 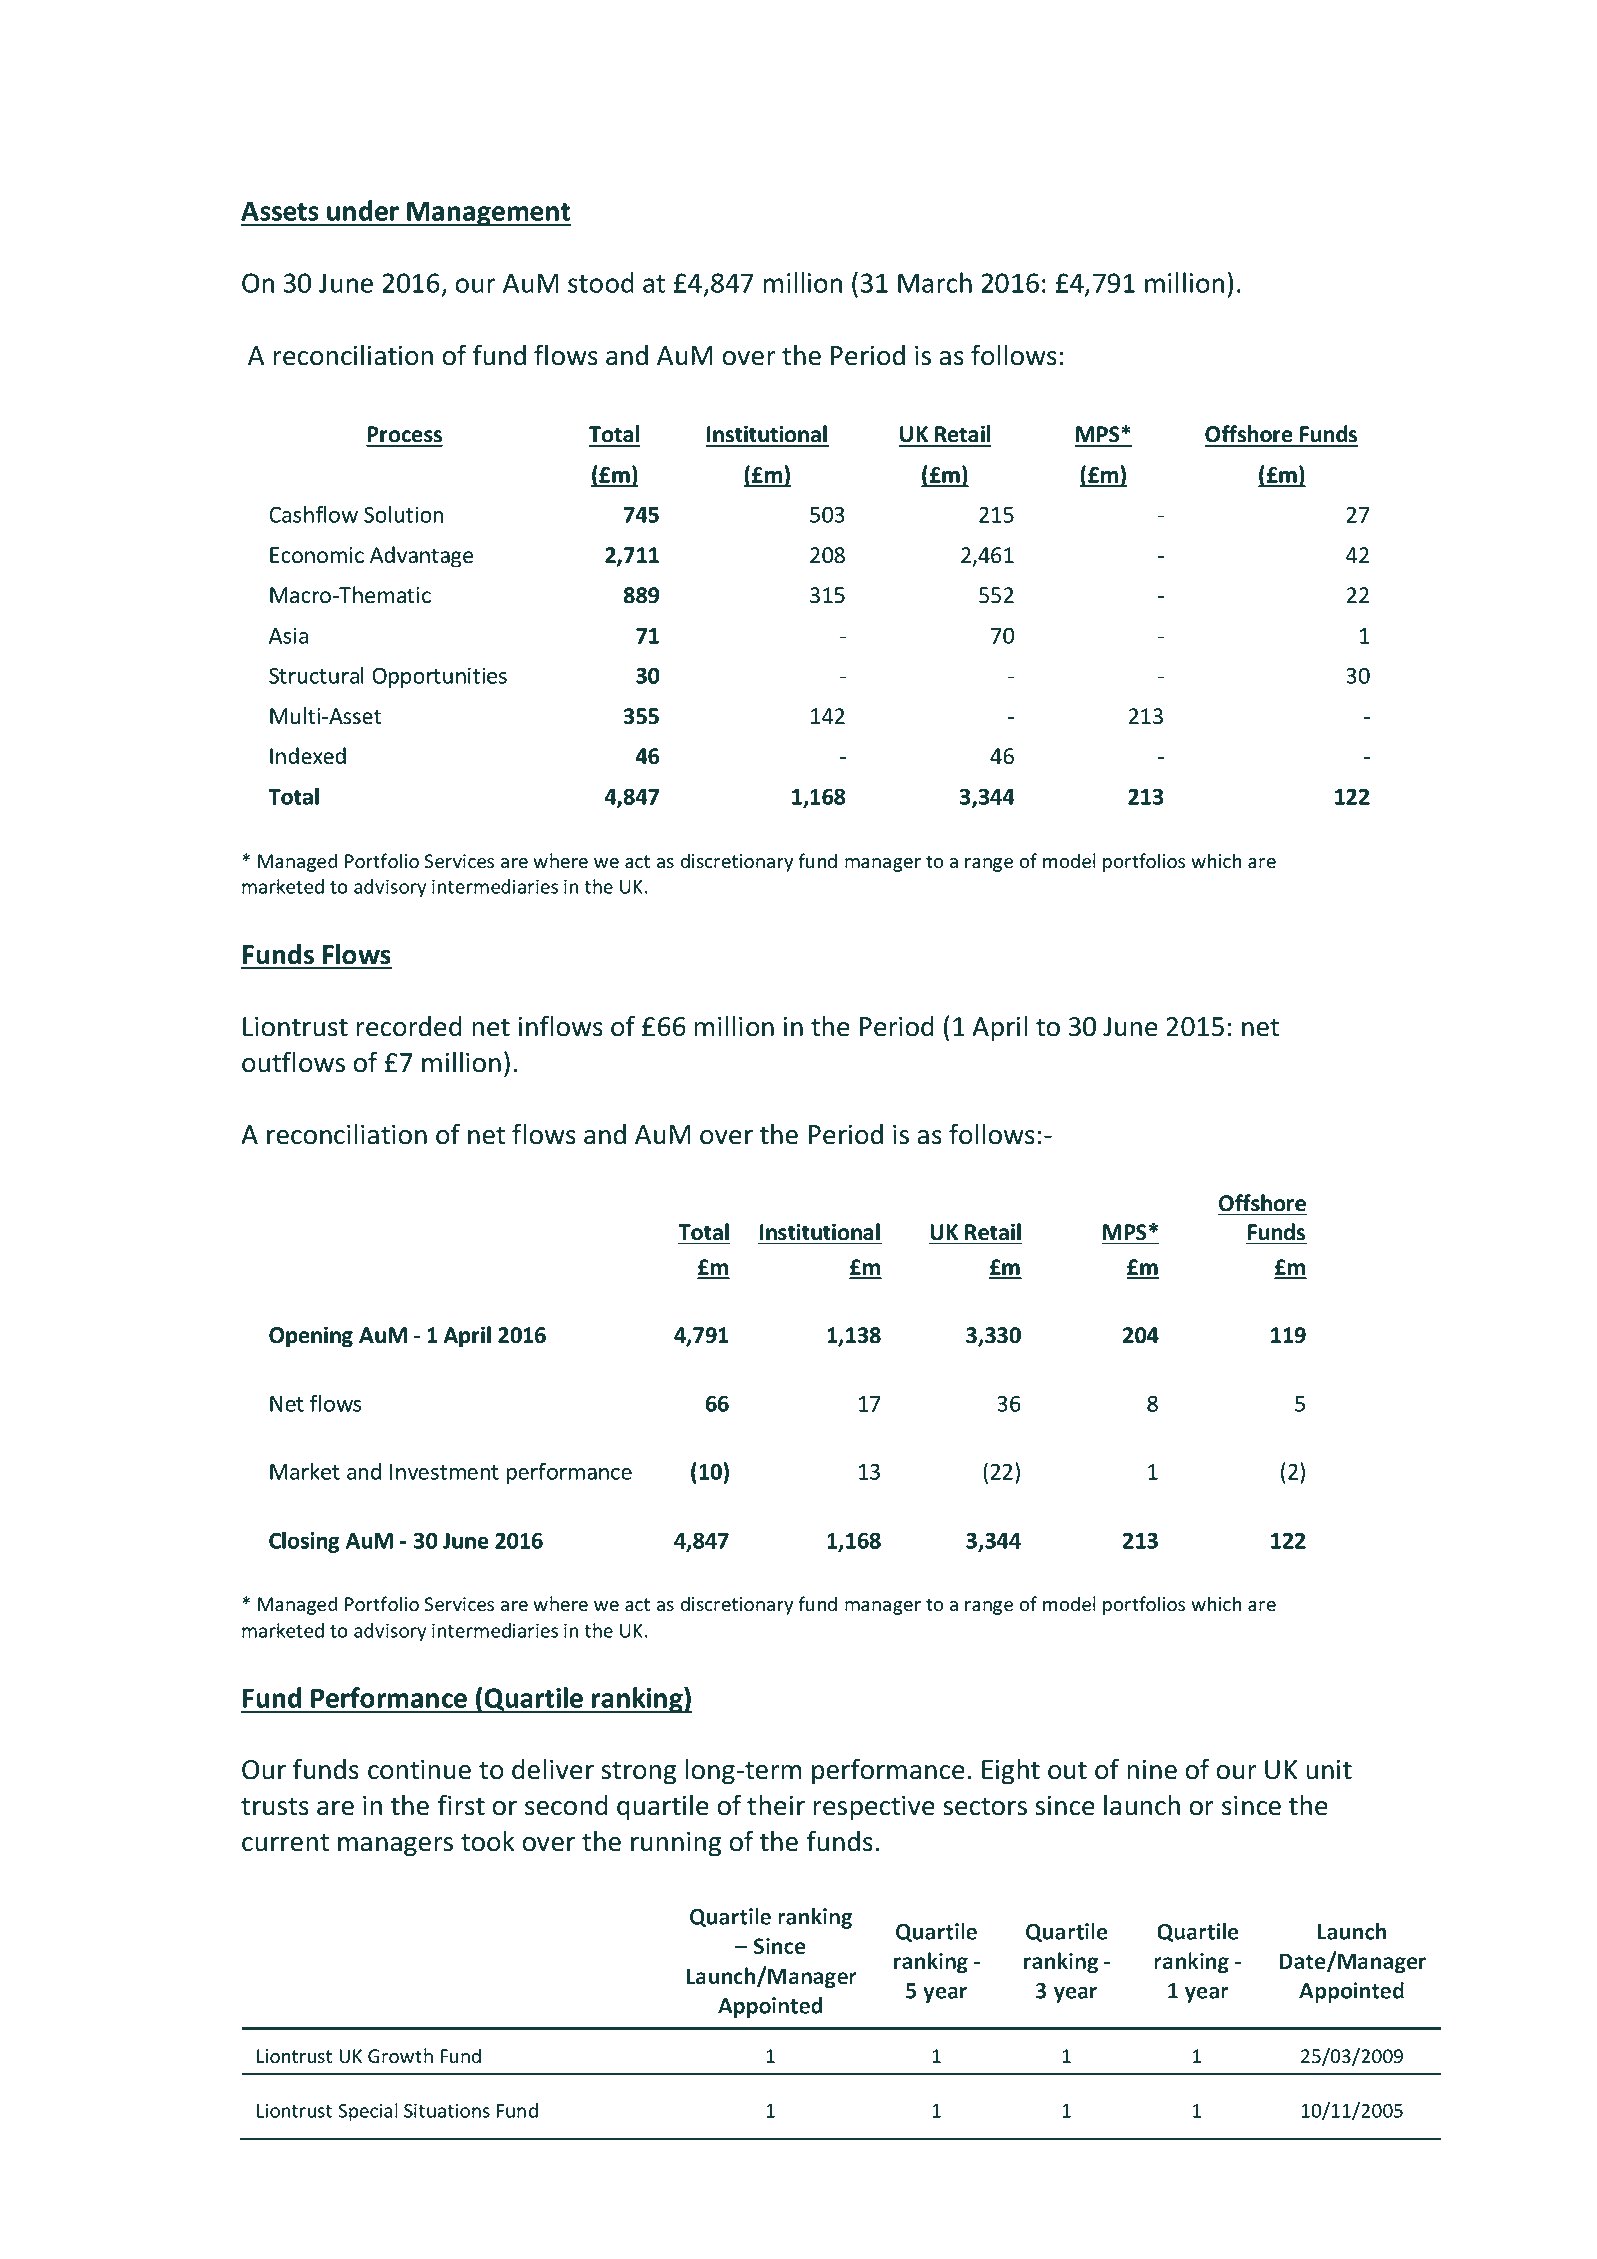 I want to click on running, so click(x=676, y=1844).
